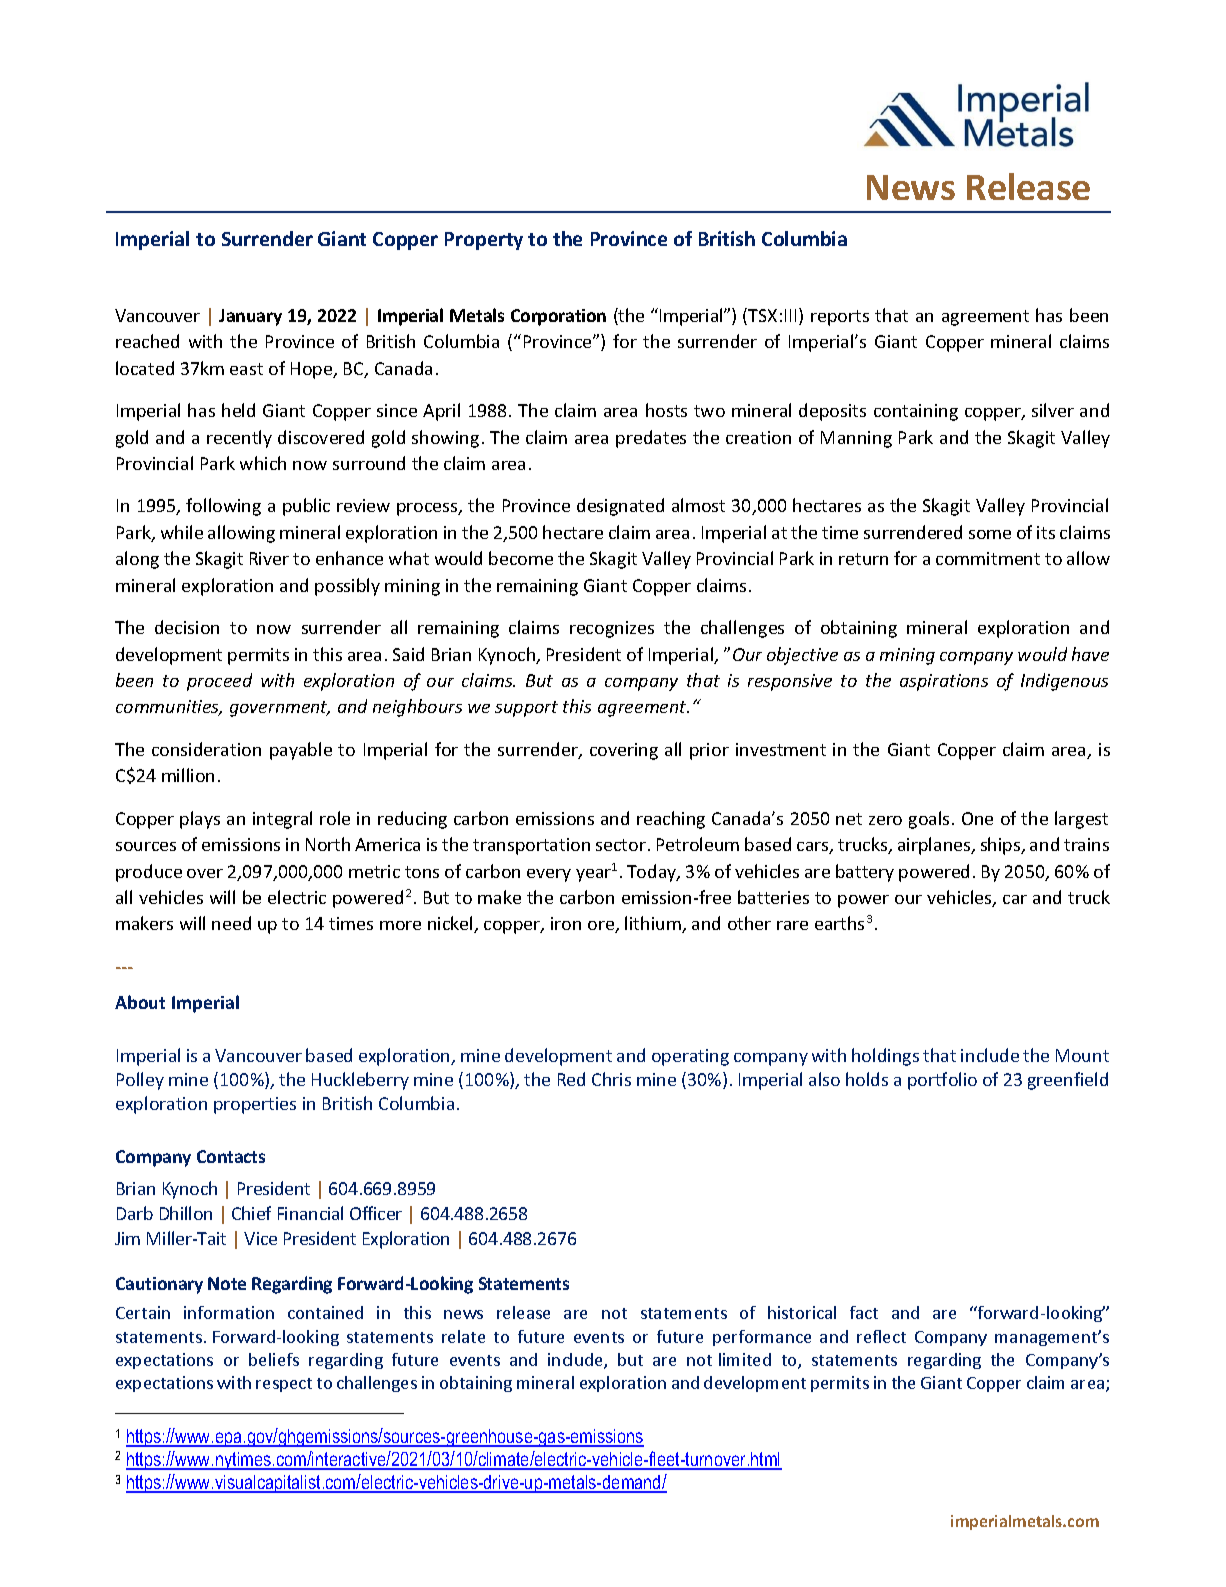 The width and height of the screenshot is (1226, 1587). I want to click on designated, so click(620, 507).
